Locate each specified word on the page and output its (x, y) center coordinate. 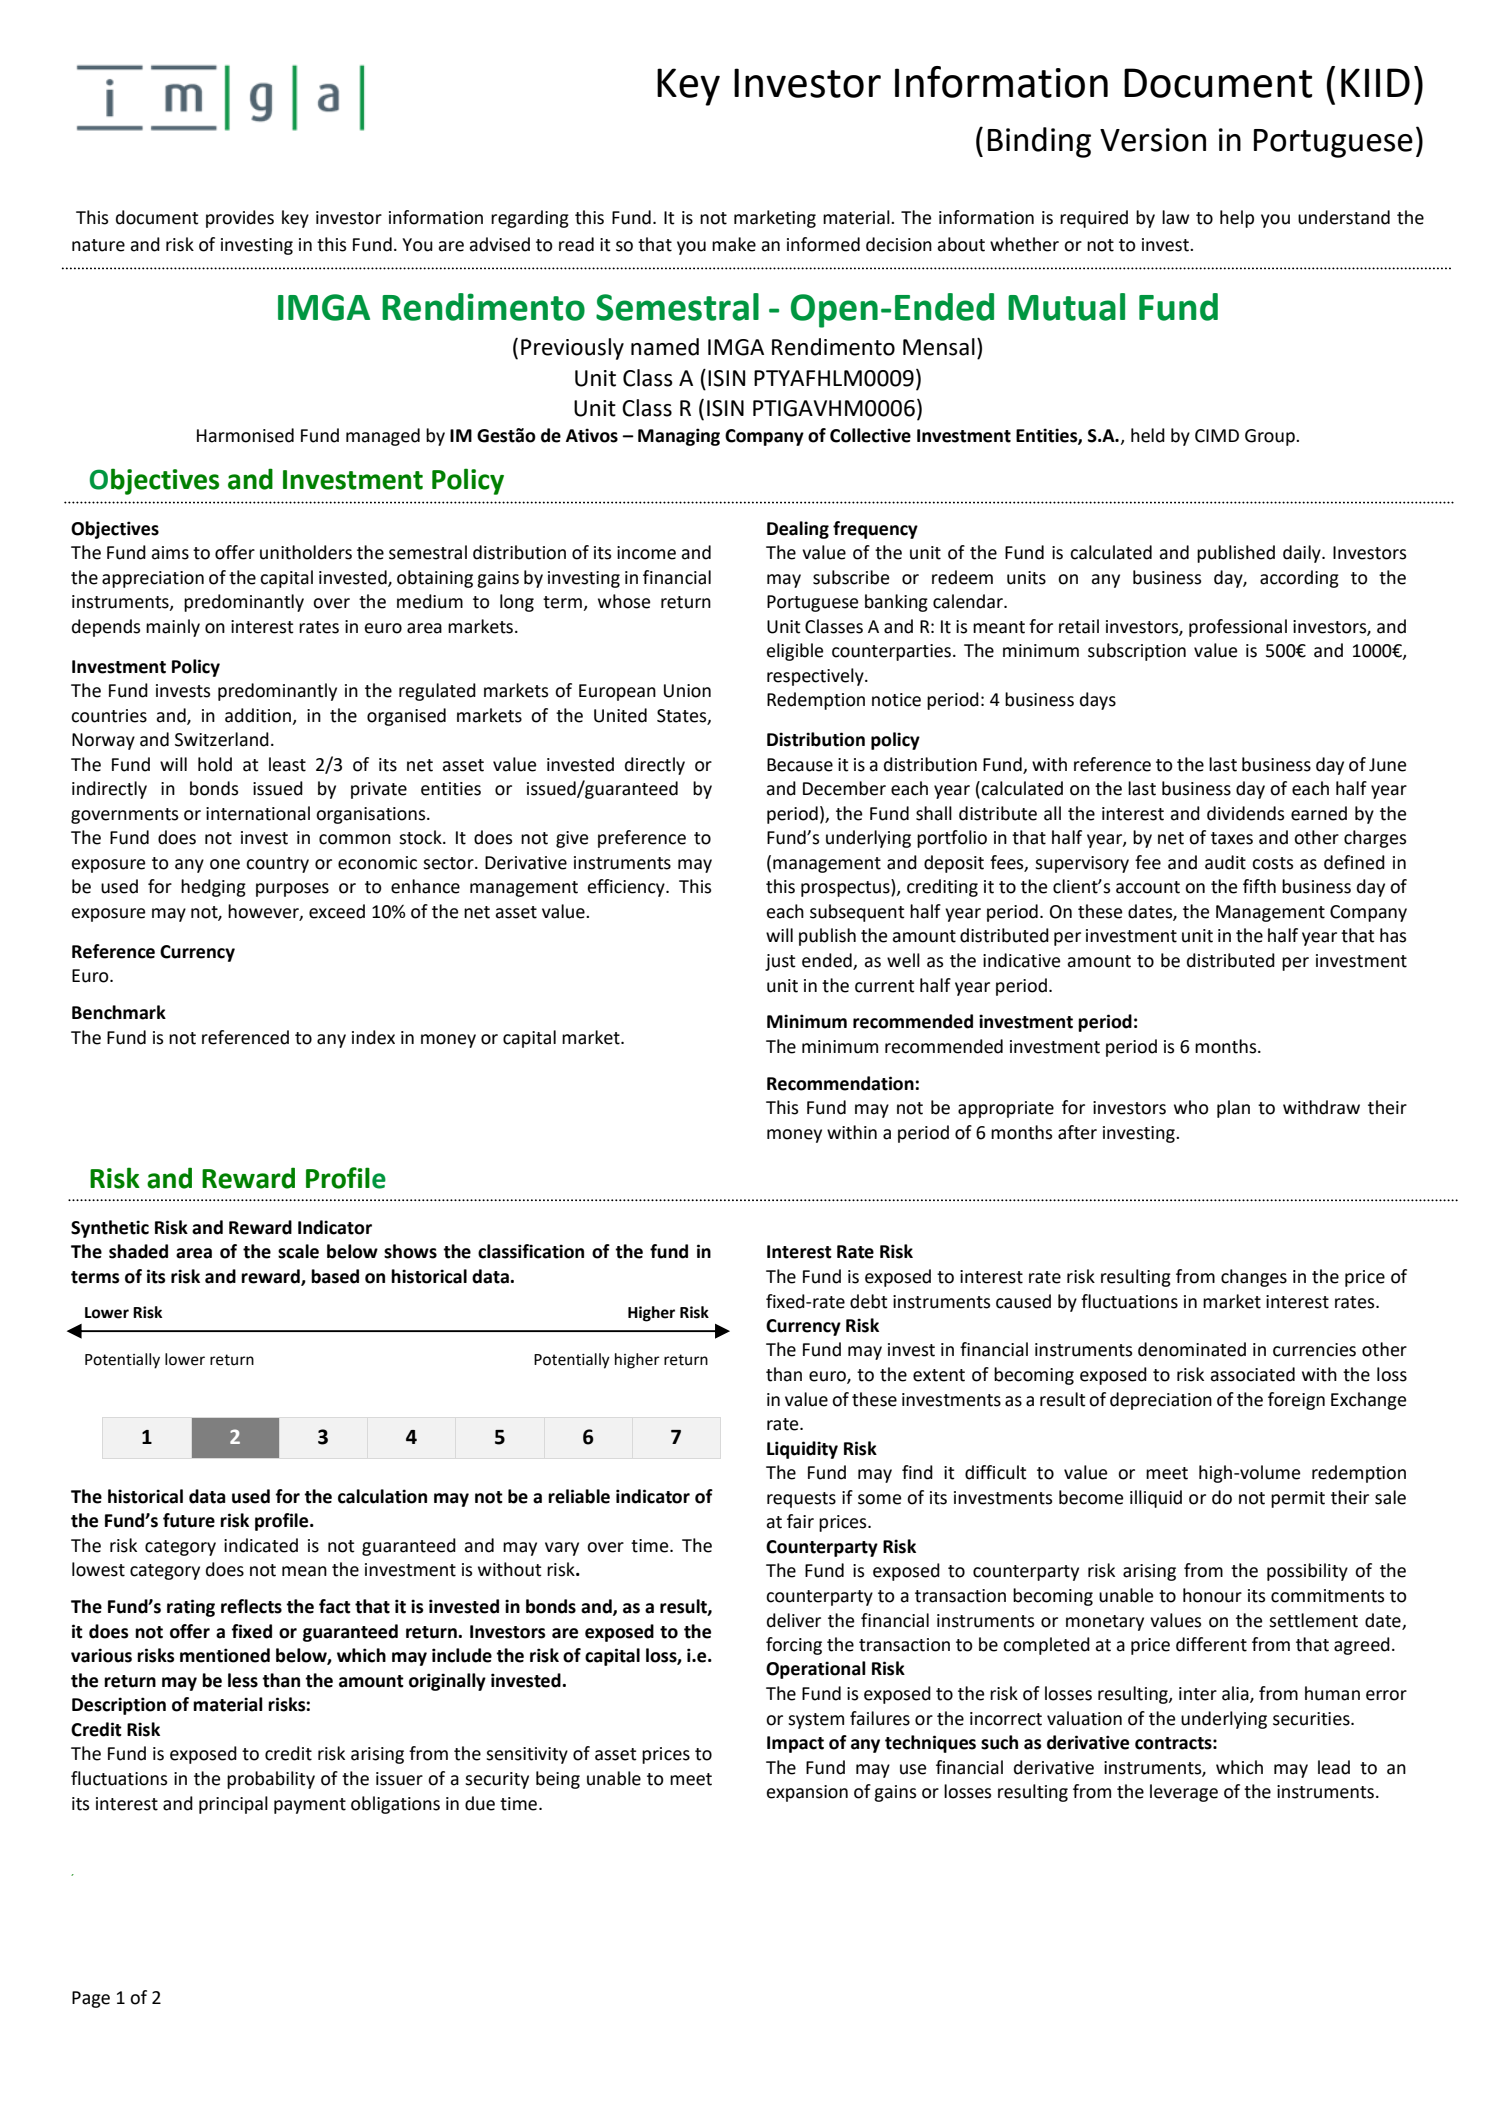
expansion (807, 1793)
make (734, 244)
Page (91, 1999)
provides (240, 219)
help (1237, 219)
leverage (1184, 1793)
